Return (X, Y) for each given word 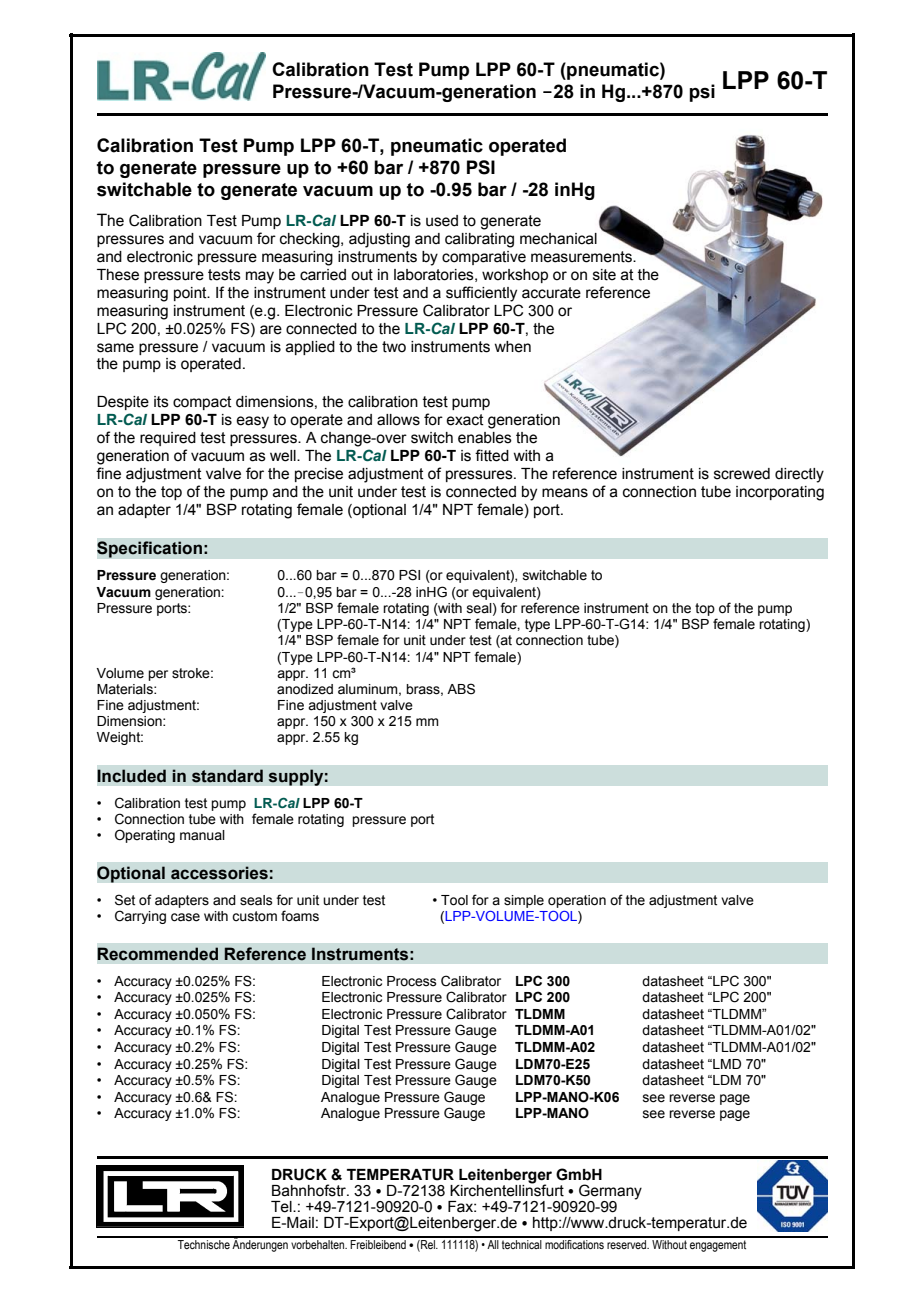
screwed (742, 474)
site (604, 275)
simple (524, 901)
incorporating (780, 493)
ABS (461, 689)
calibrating (479, 240)
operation (577, 901)
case (185, 917)
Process (412, 981)
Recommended (158, 954)
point (191, 294)
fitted (492, 455)
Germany (610, 1193)
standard (227, 776)
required (168, 439)
